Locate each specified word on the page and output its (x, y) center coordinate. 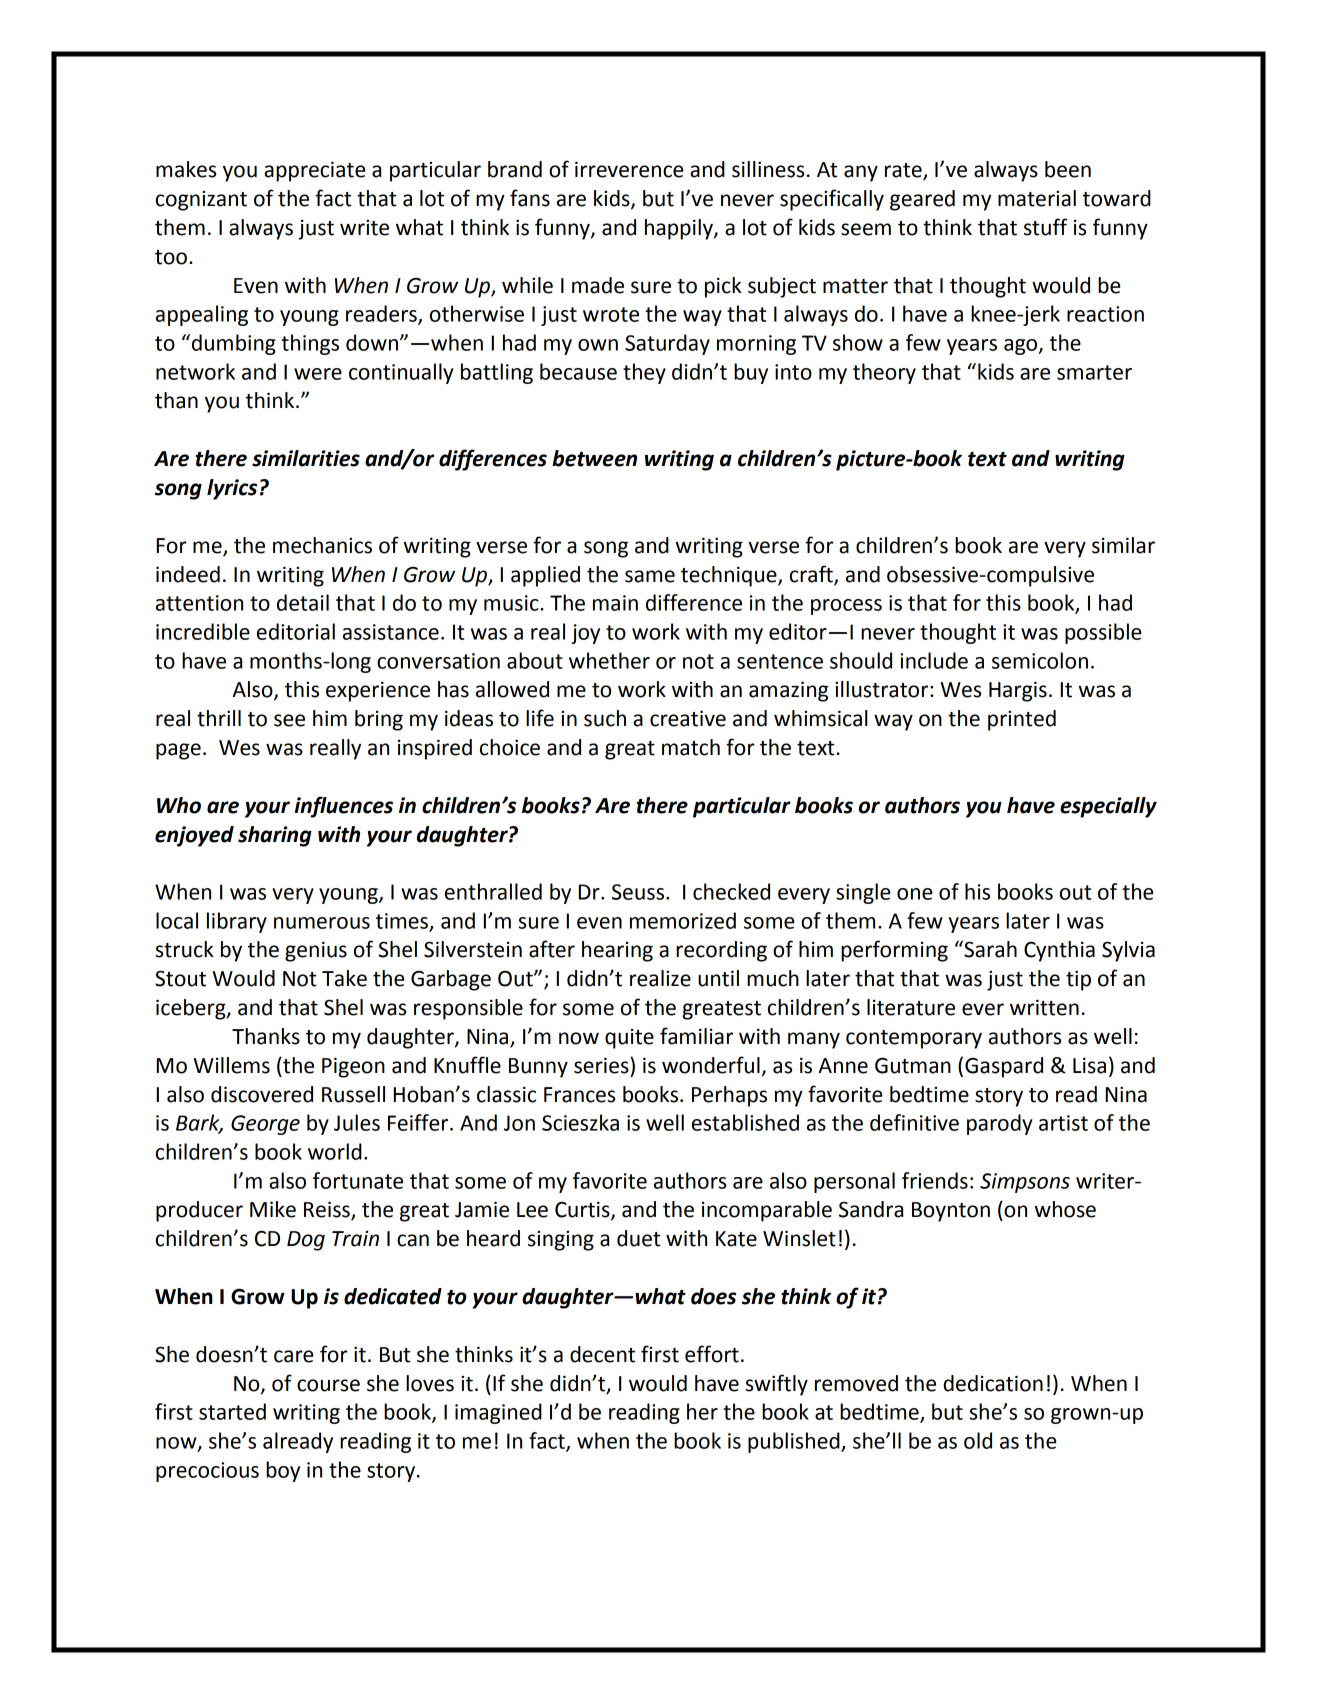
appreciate (315, 171)
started (232, 1411)
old (978, 1440)
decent (602, 1354)
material (1037, 198)
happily (680, 229)
